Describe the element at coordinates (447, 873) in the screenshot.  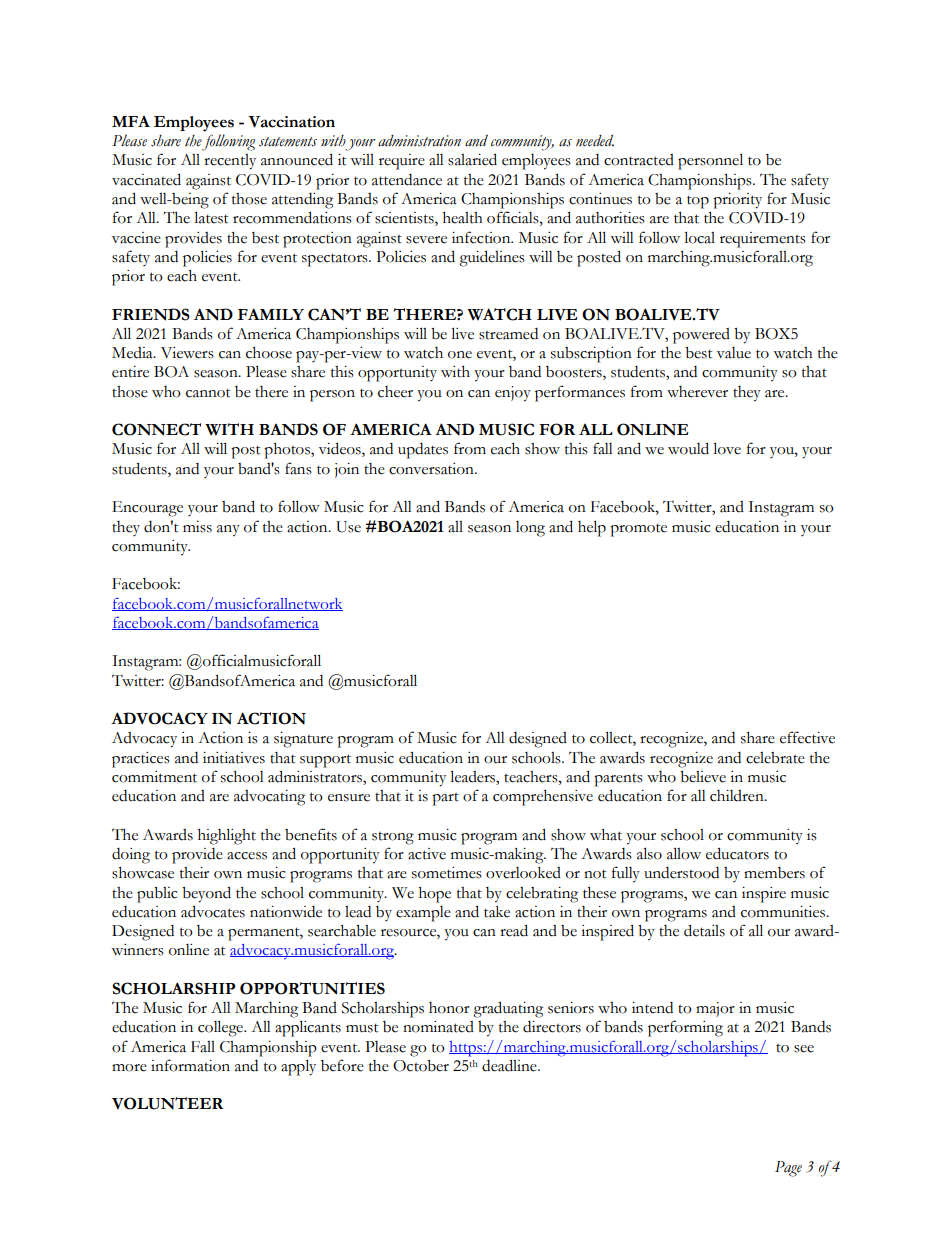
I see `sometimes` at that location.
